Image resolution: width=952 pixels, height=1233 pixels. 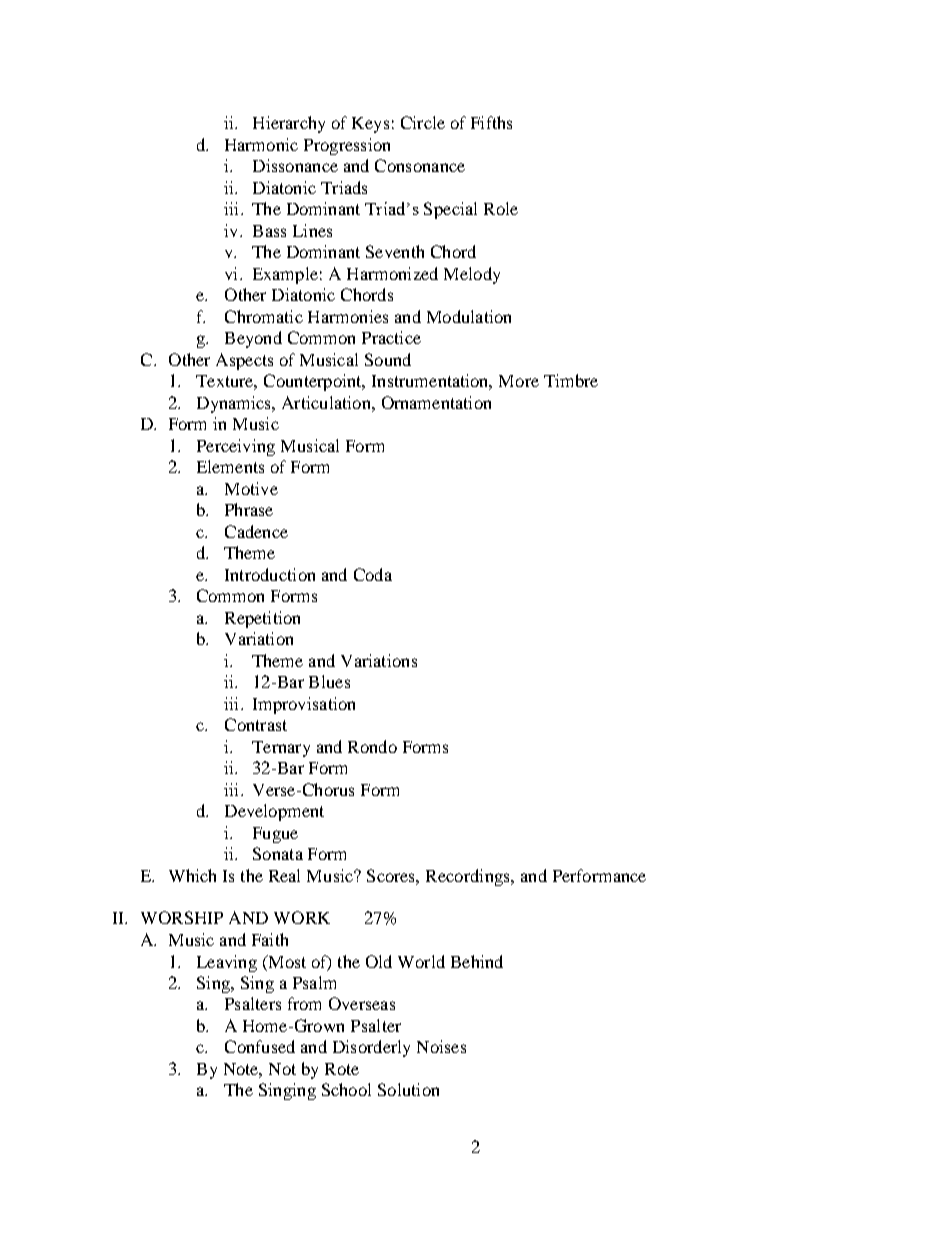 What do you see at coordinates (327, 402) in the screenshot?
I see `Articulation` at bounding box center [327, 402].
